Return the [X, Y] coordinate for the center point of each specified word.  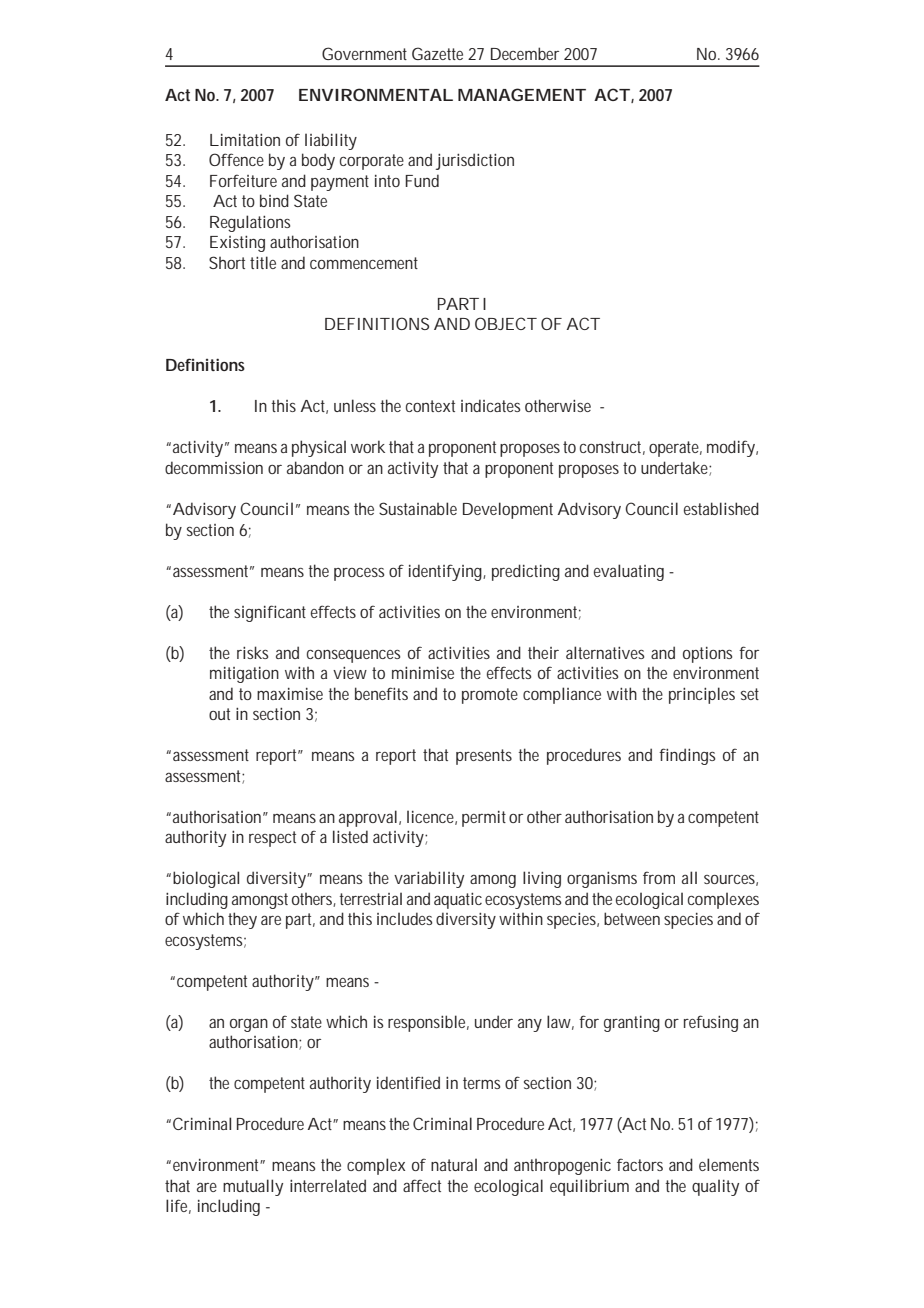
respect [272, 839]
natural [454, 1164]
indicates [490, 405]
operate [675, 449]
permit [484, 819]
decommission [214, 467]
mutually [253, 1187]
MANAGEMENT [522, 94]
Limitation [245, 140]
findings [687, 756]
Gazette [437, 53]
